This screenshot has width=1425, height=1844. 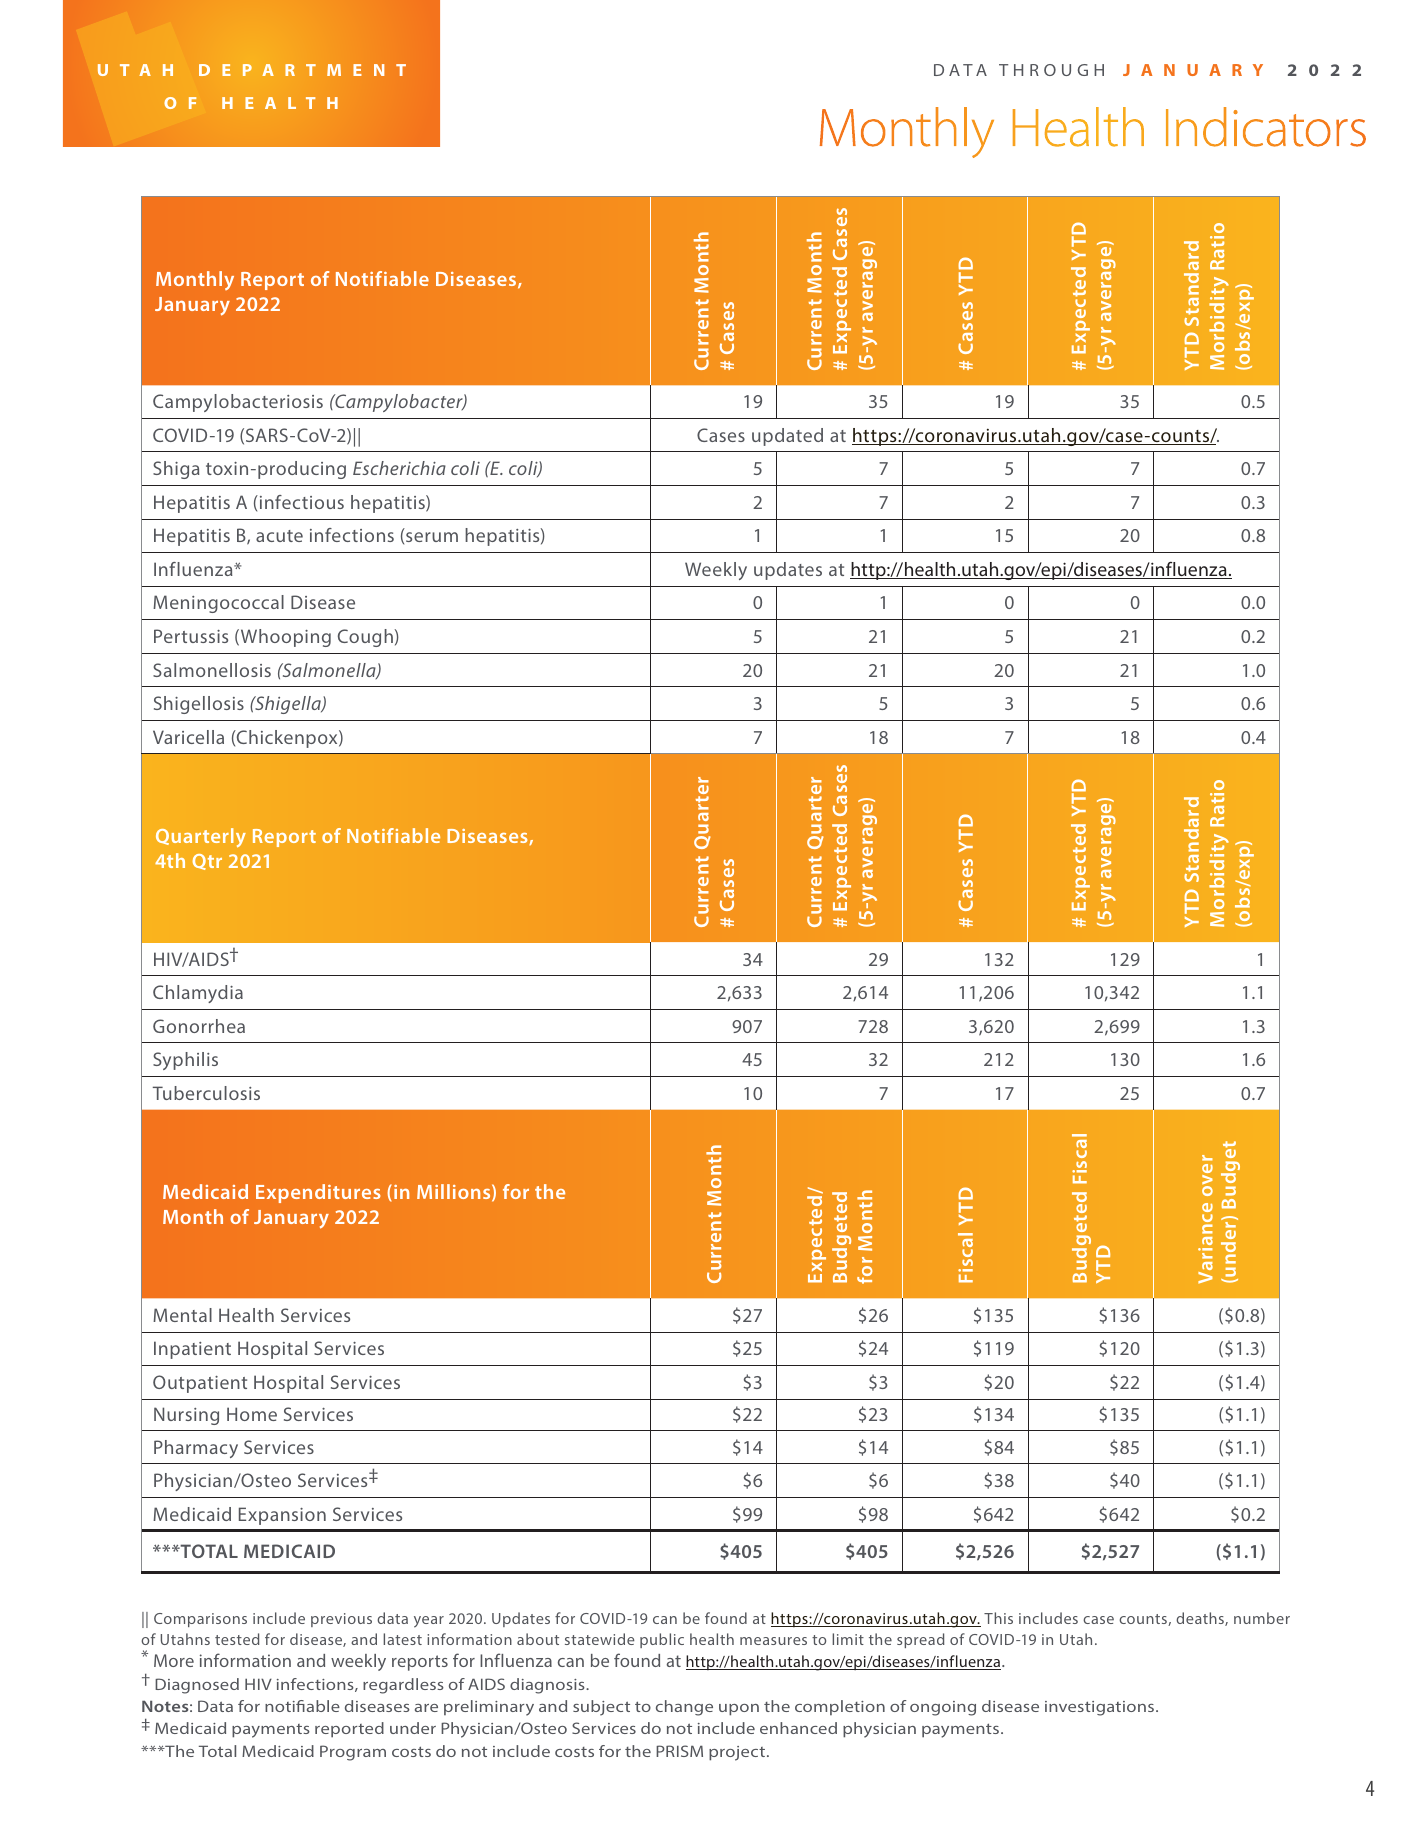 I want to click on Program, so click(x=353, y=1753).
